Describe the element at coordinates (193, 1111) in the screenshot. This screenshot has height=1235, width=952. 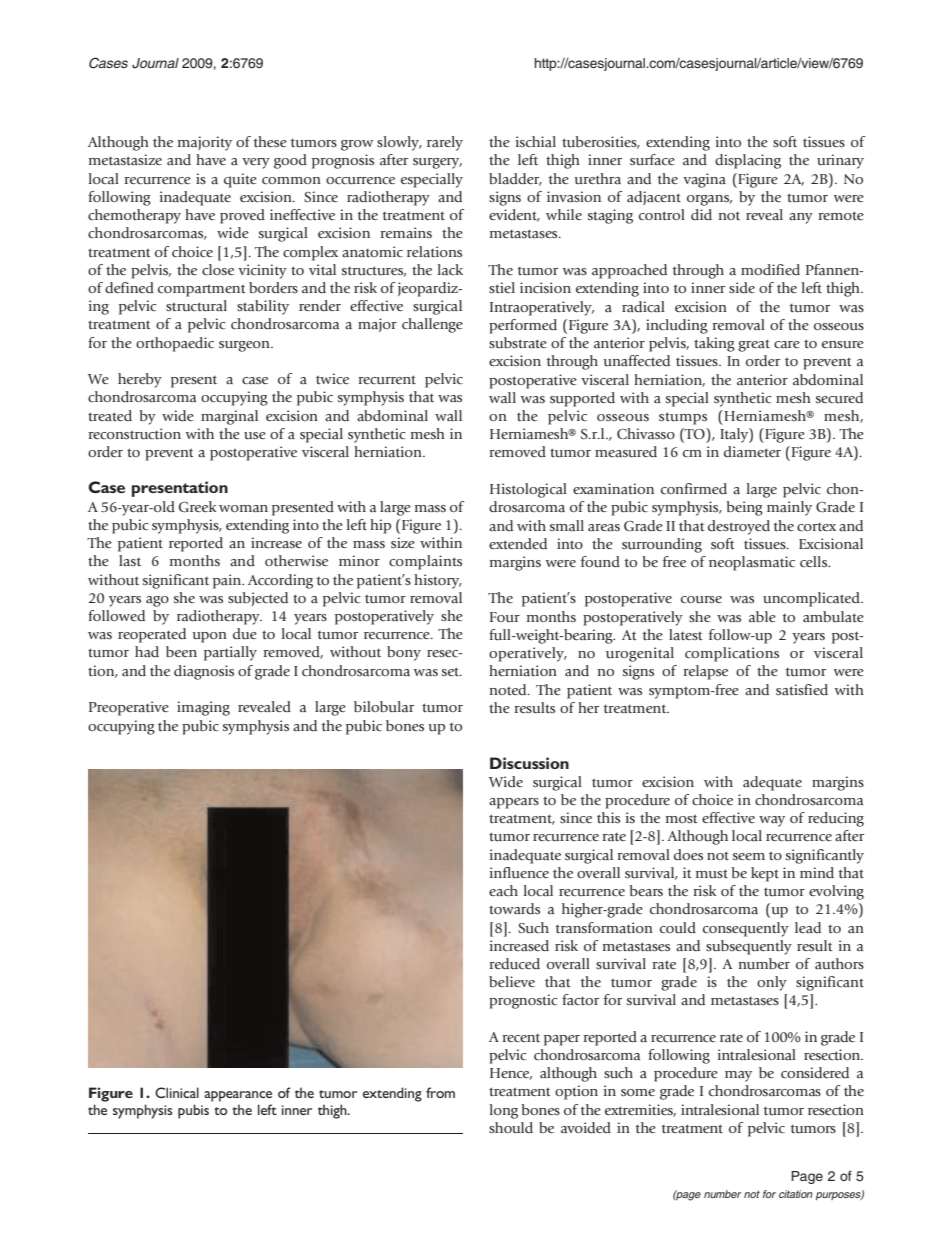
I see `pubis` at that location.
